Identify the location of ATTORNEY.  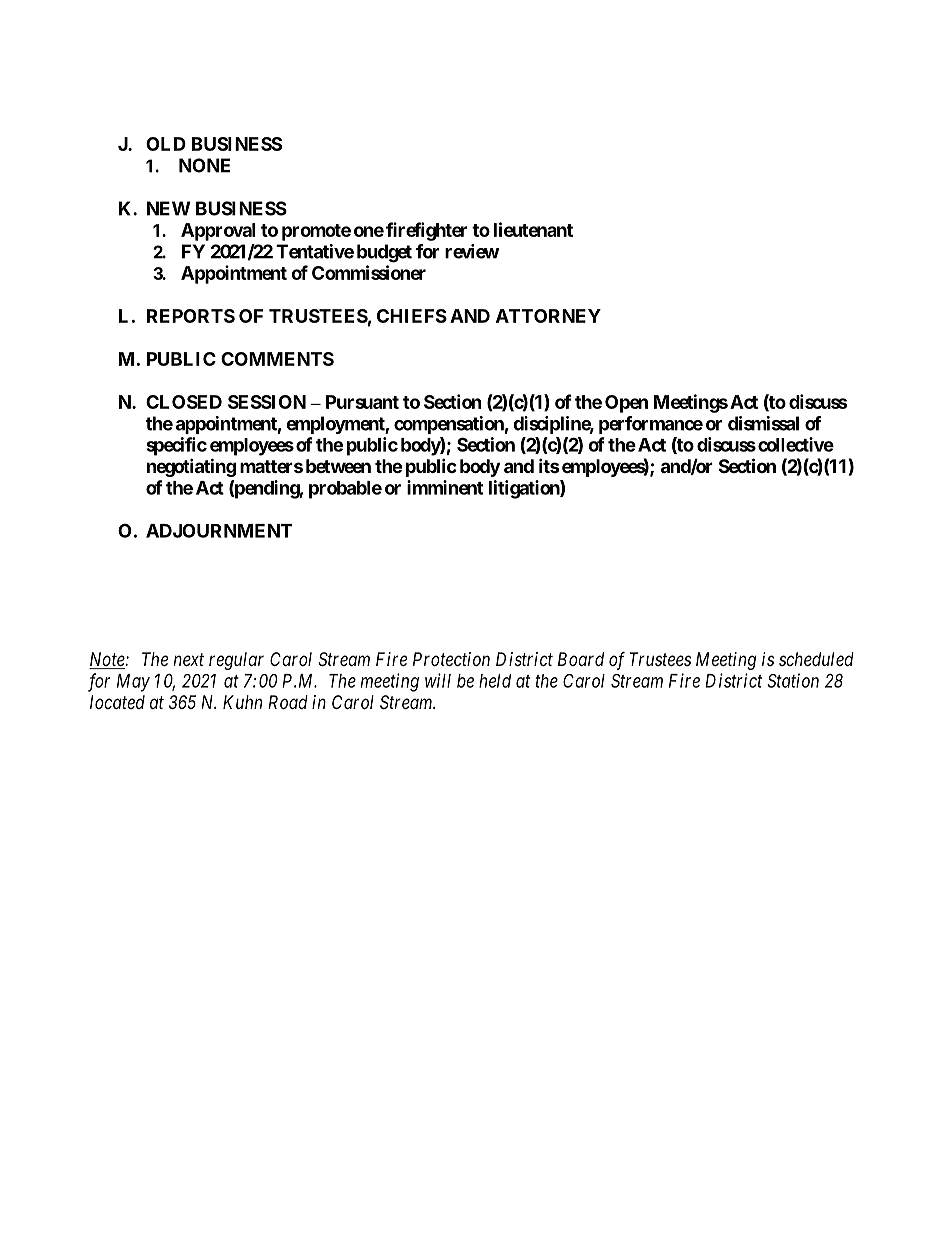
(548, 316).
